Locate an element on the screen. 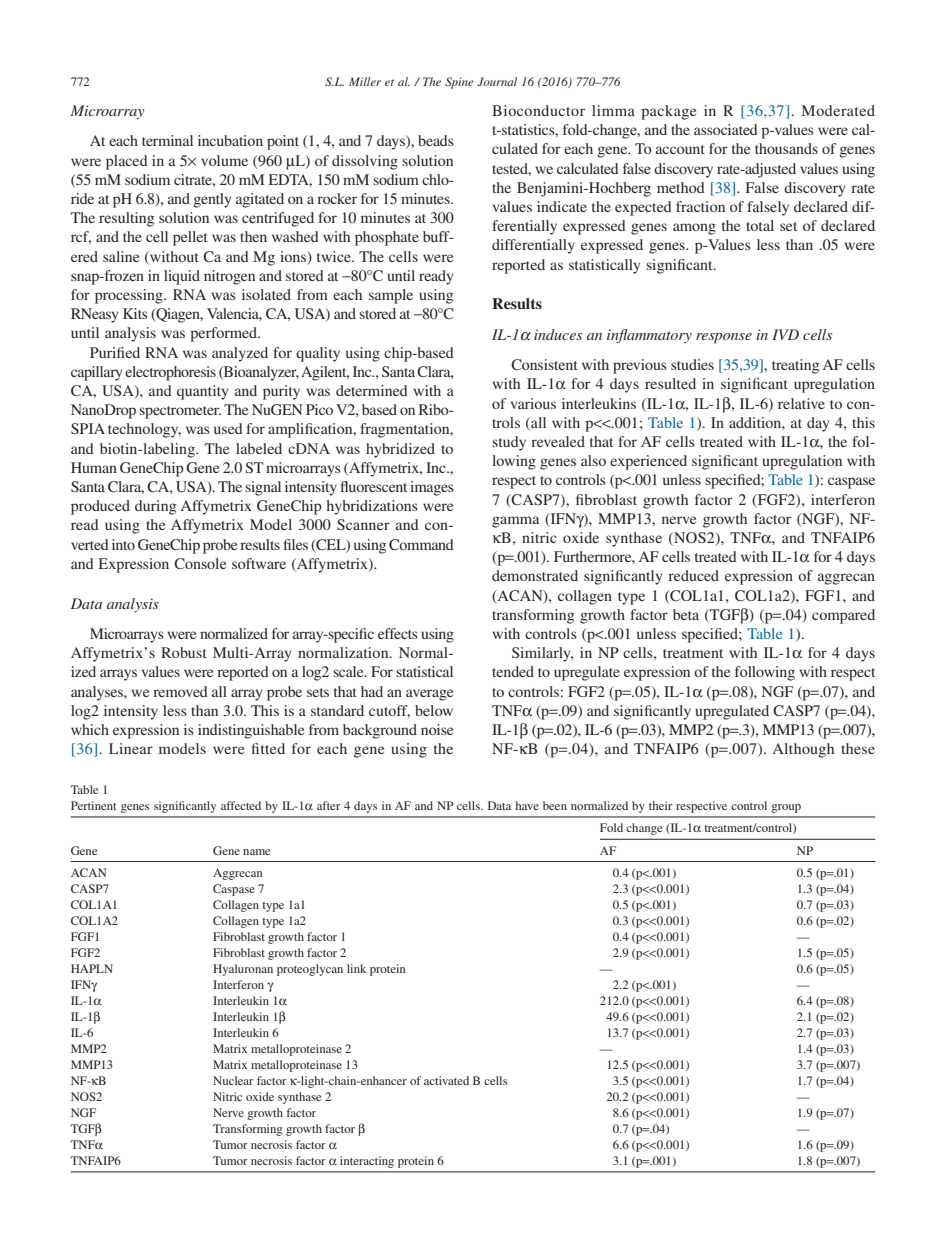 The height and width of the screenshot is (1256, 952). study is located at coordinates (509, 443).
